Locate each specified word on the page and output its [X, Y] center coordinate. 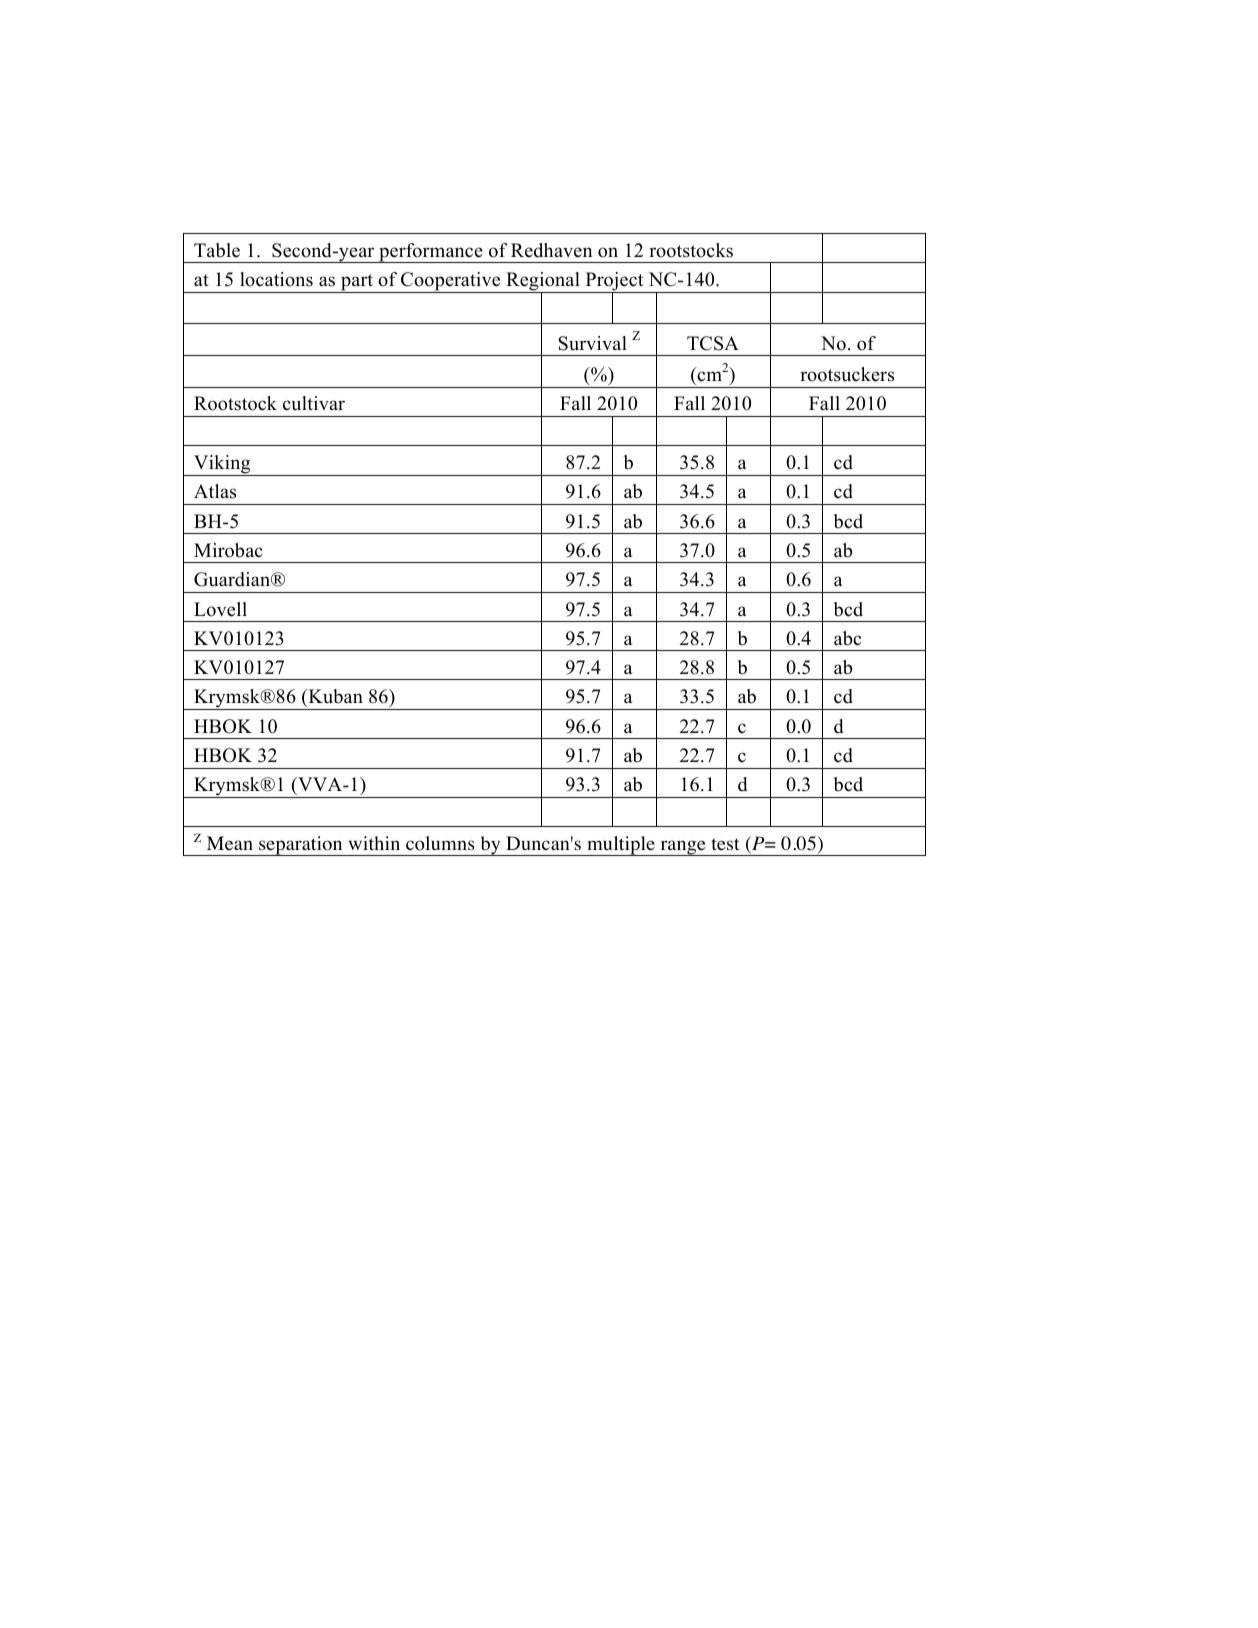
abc [847, 638]
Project [614, 282]
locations [276, 279]
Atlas [215, 491]
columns [440, 843]
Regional [543, 282]
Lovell [220, 609]
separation [301, 846]
